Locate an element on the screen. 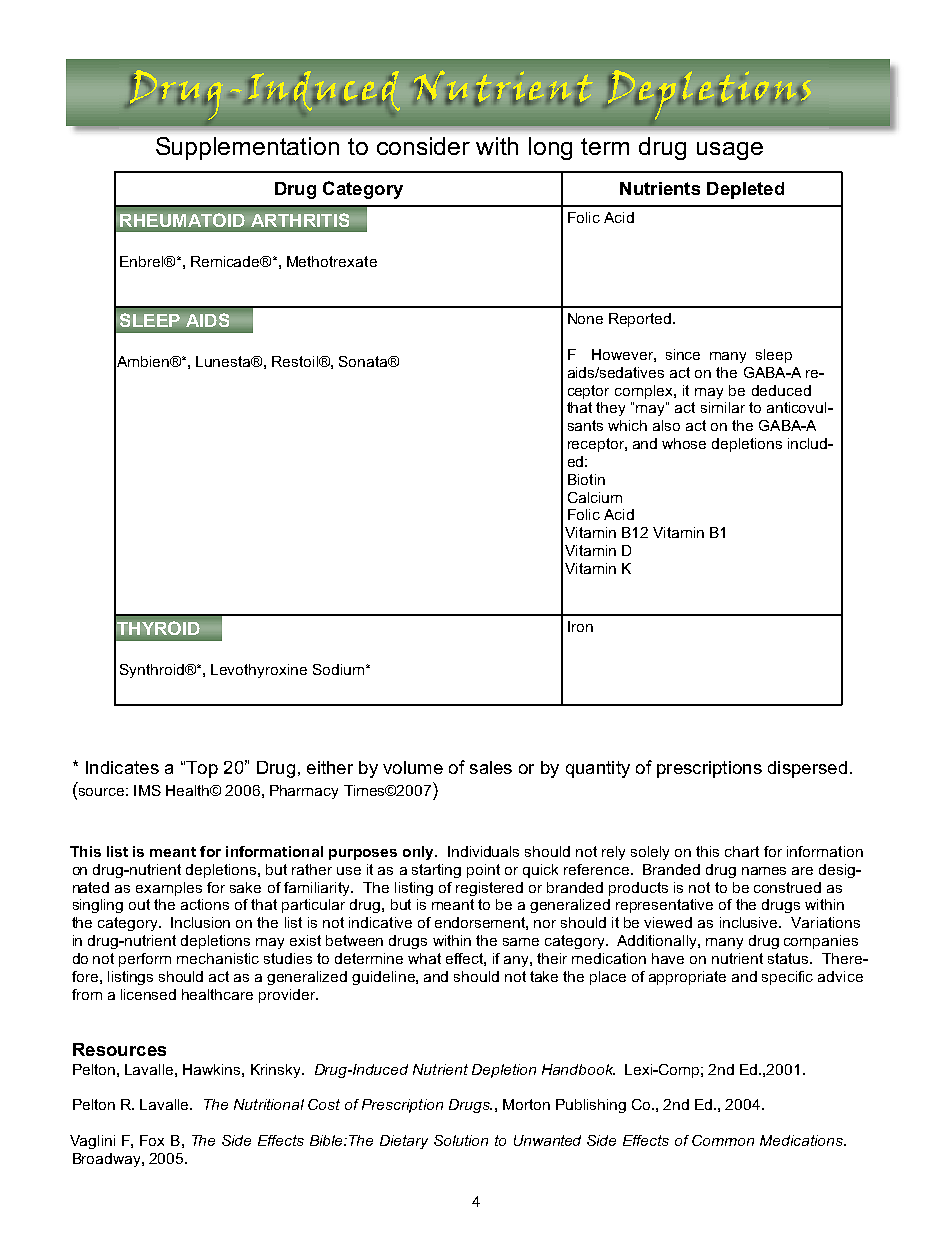 The height and width of the screenshot is (1233, 952). Iron is located at coordinates (580, 626).
